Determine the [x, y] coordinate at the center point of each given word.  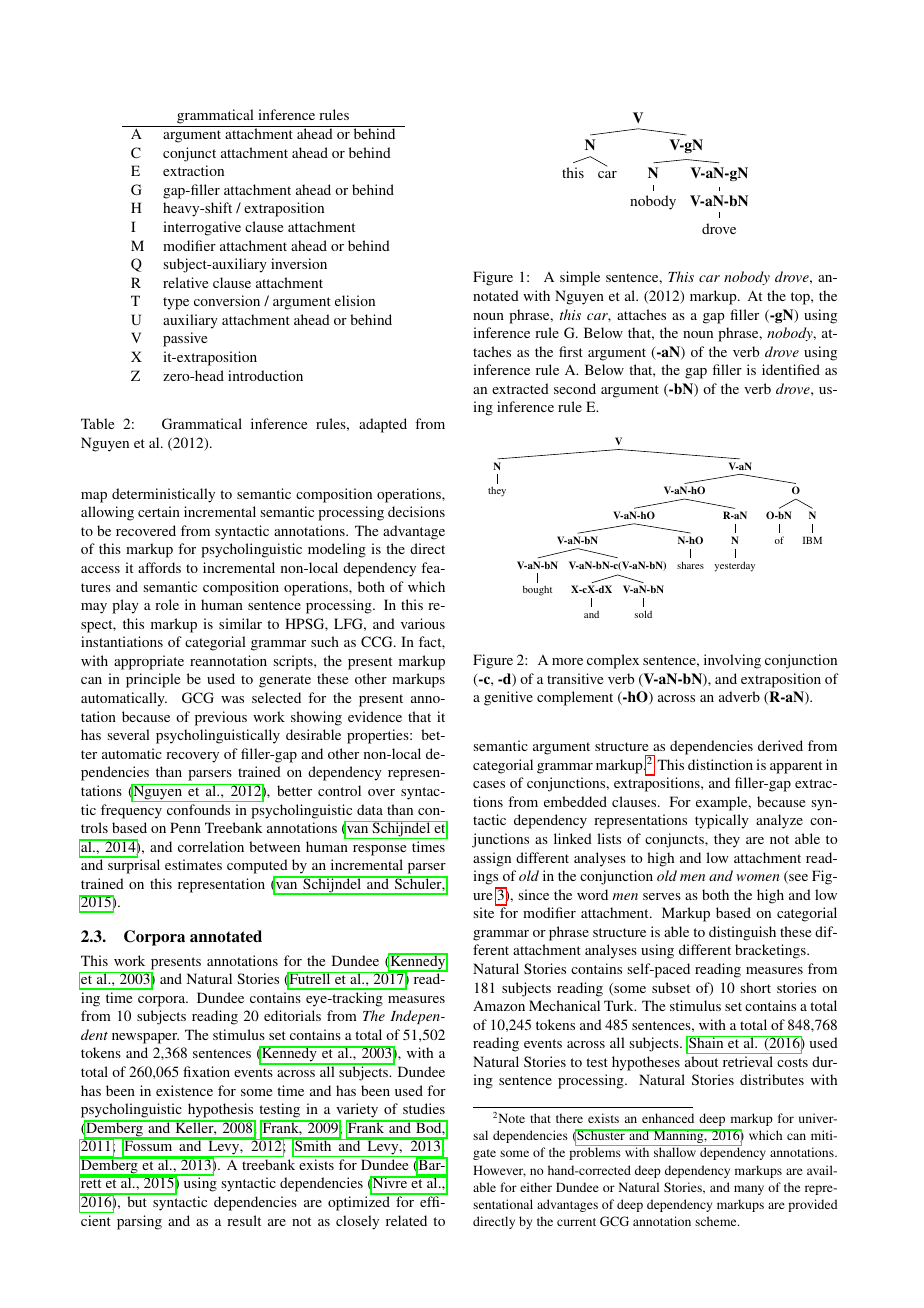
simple [580, 278]
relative [185, 282]
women [758, 877]
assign [492, 859]
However [499, 1171]
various [423, 623]
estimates [193, 864]
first [571, 351]
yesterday [734, 566]
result [244, 1220]
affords [159, 567]
